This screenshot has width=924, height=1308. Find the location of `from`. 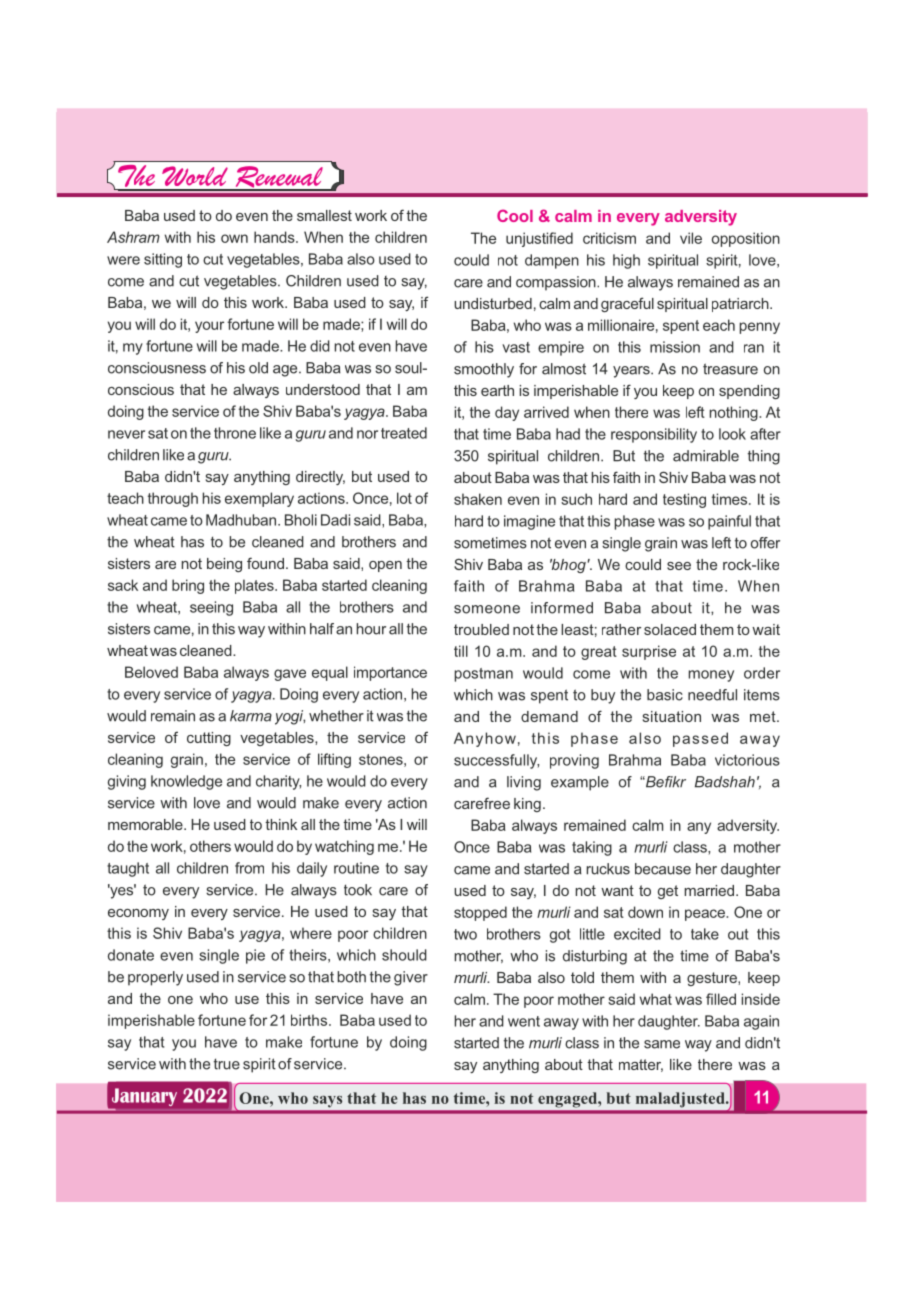

from is located at coordinates (249, 868).
